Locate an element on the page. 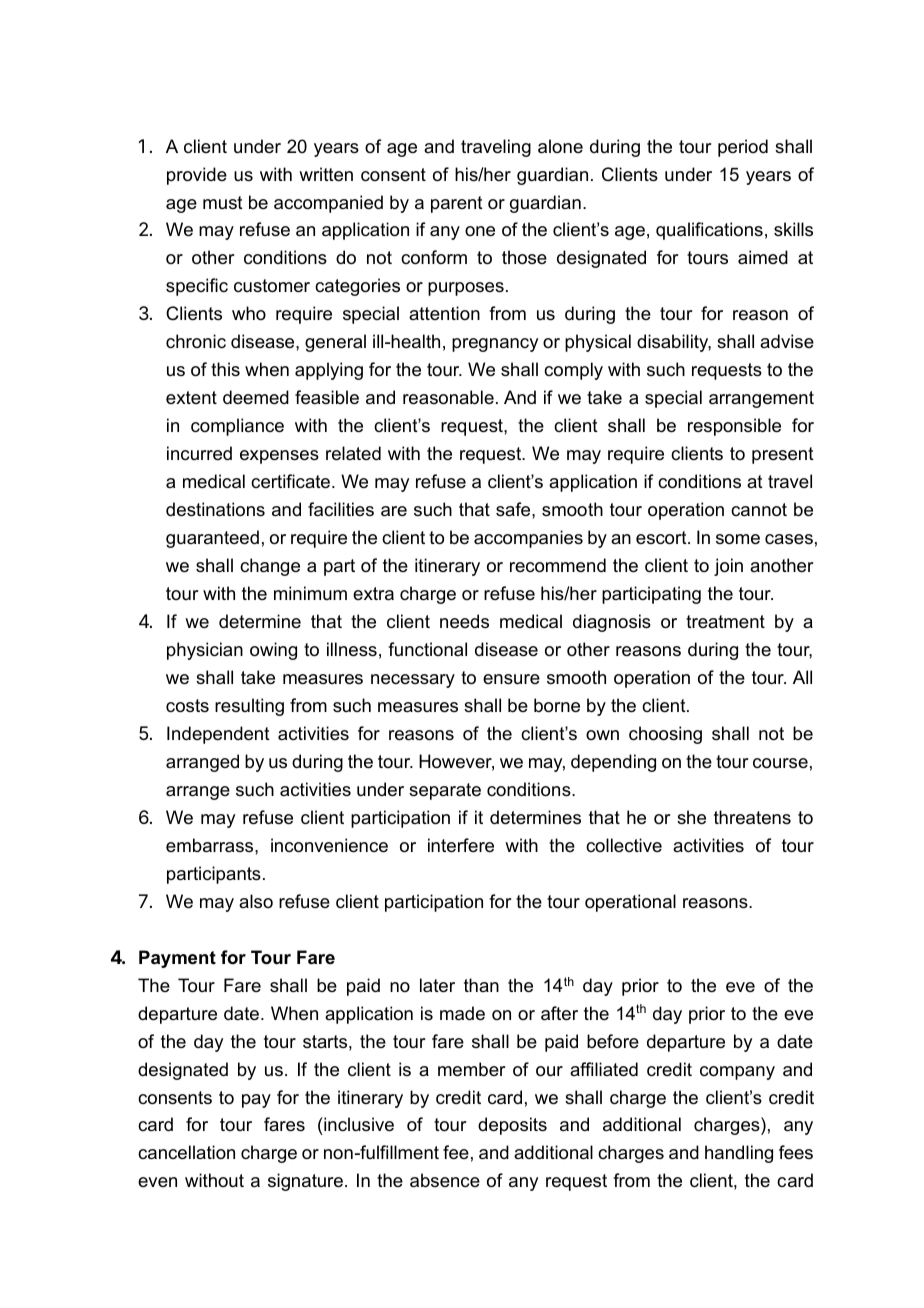  handling is located at coordinates (739, 1154).
